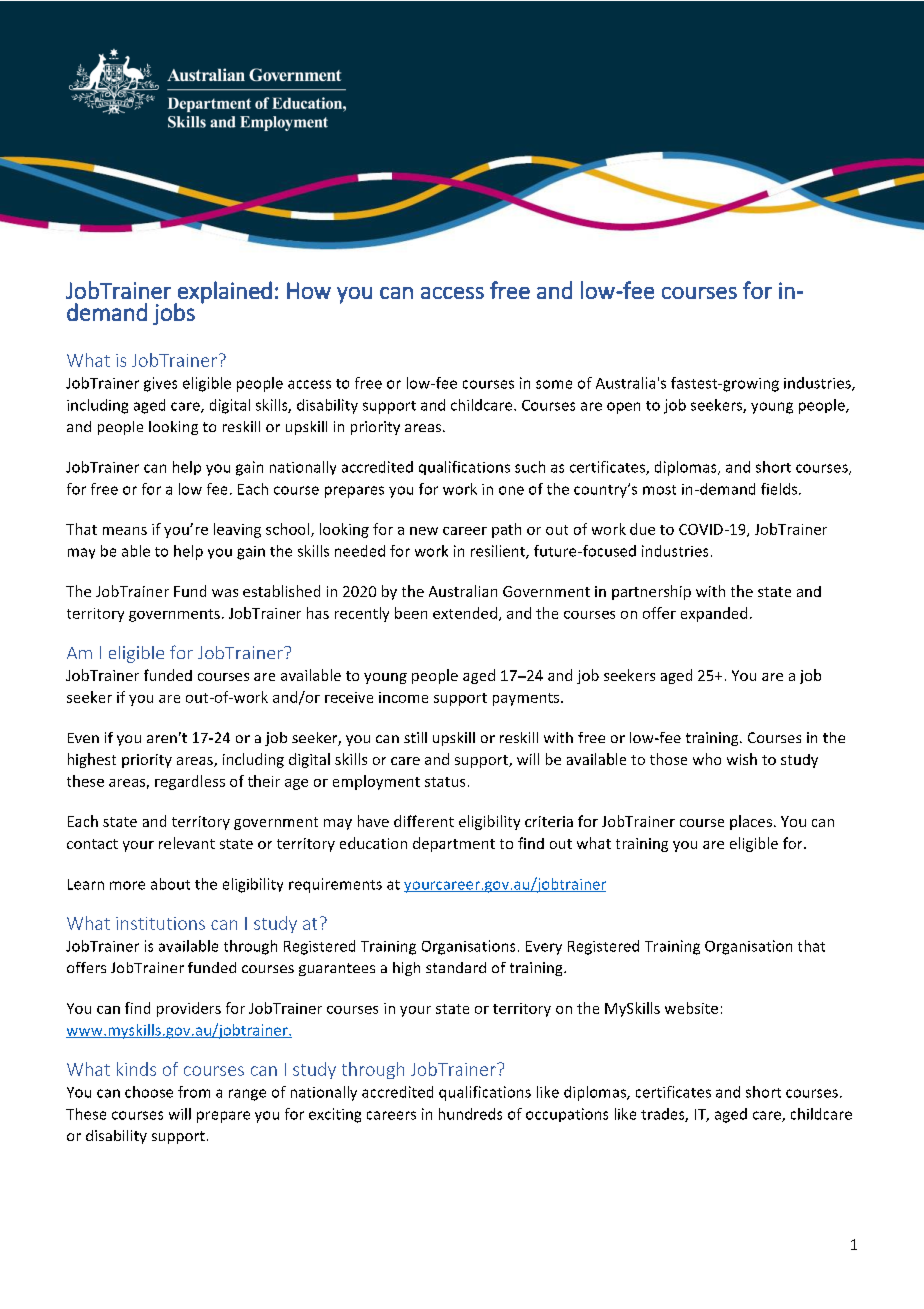 The image size is (924, 1309). I want to click on income, so click(403, 697).
